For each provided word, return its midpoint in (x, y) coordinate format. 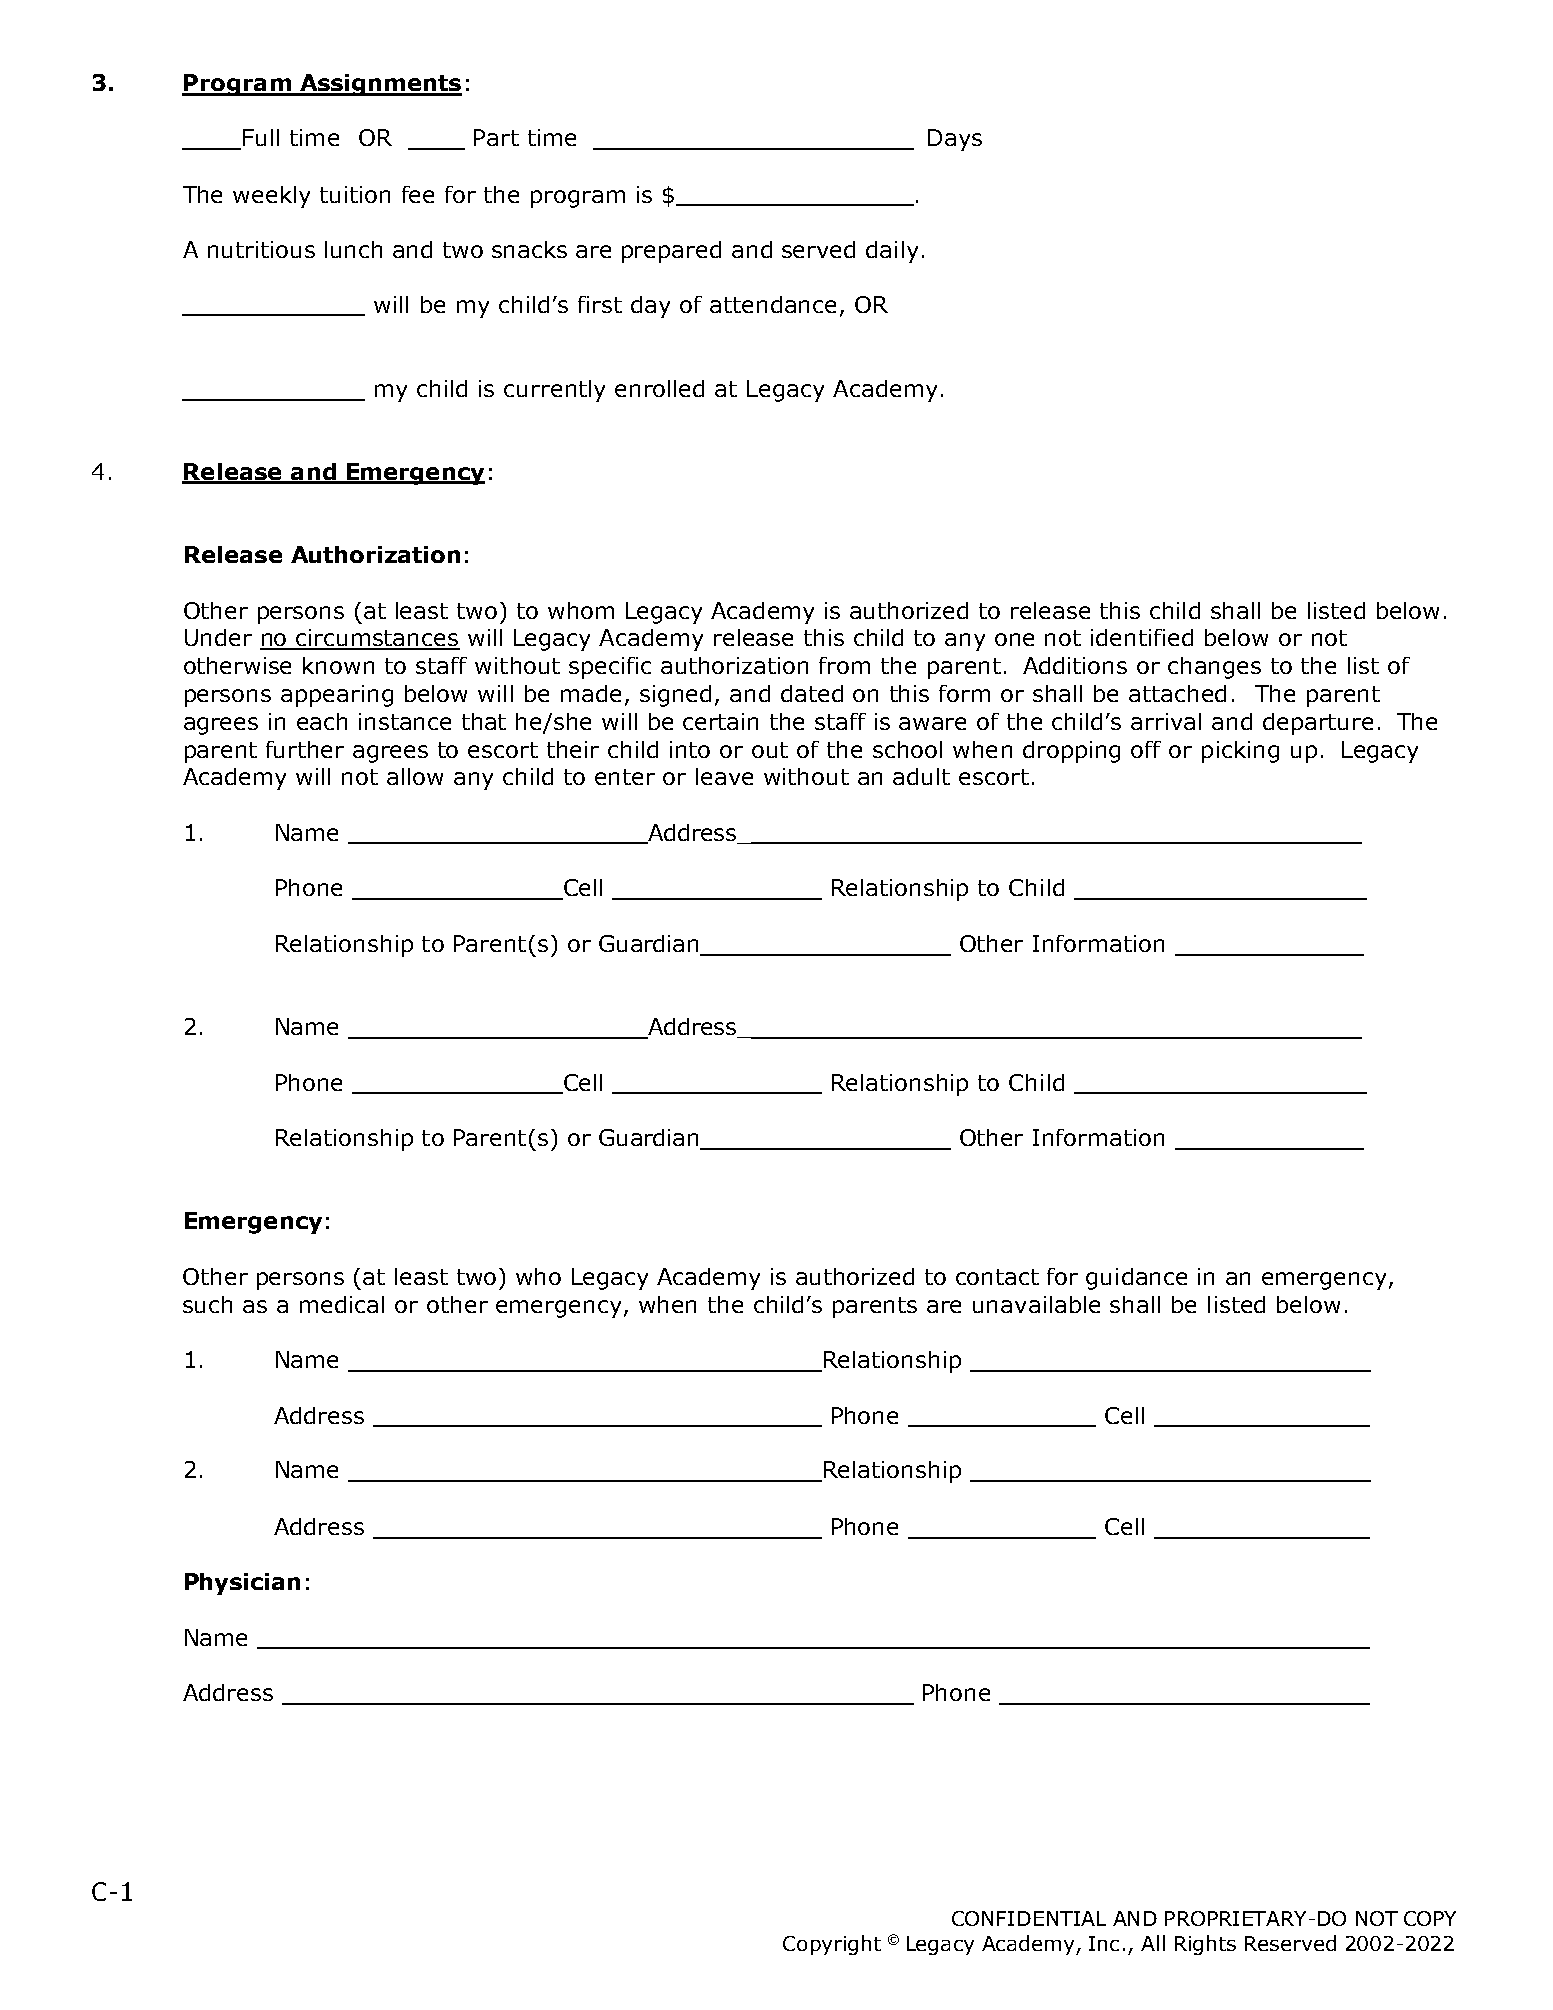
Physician (242, 1584)
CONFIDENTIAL (1029, 1918)
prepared (671, 252)
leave (724, 776)
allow (415, 776)
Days (955, 140)
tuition (355, 194)
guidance (1136, 1279)
